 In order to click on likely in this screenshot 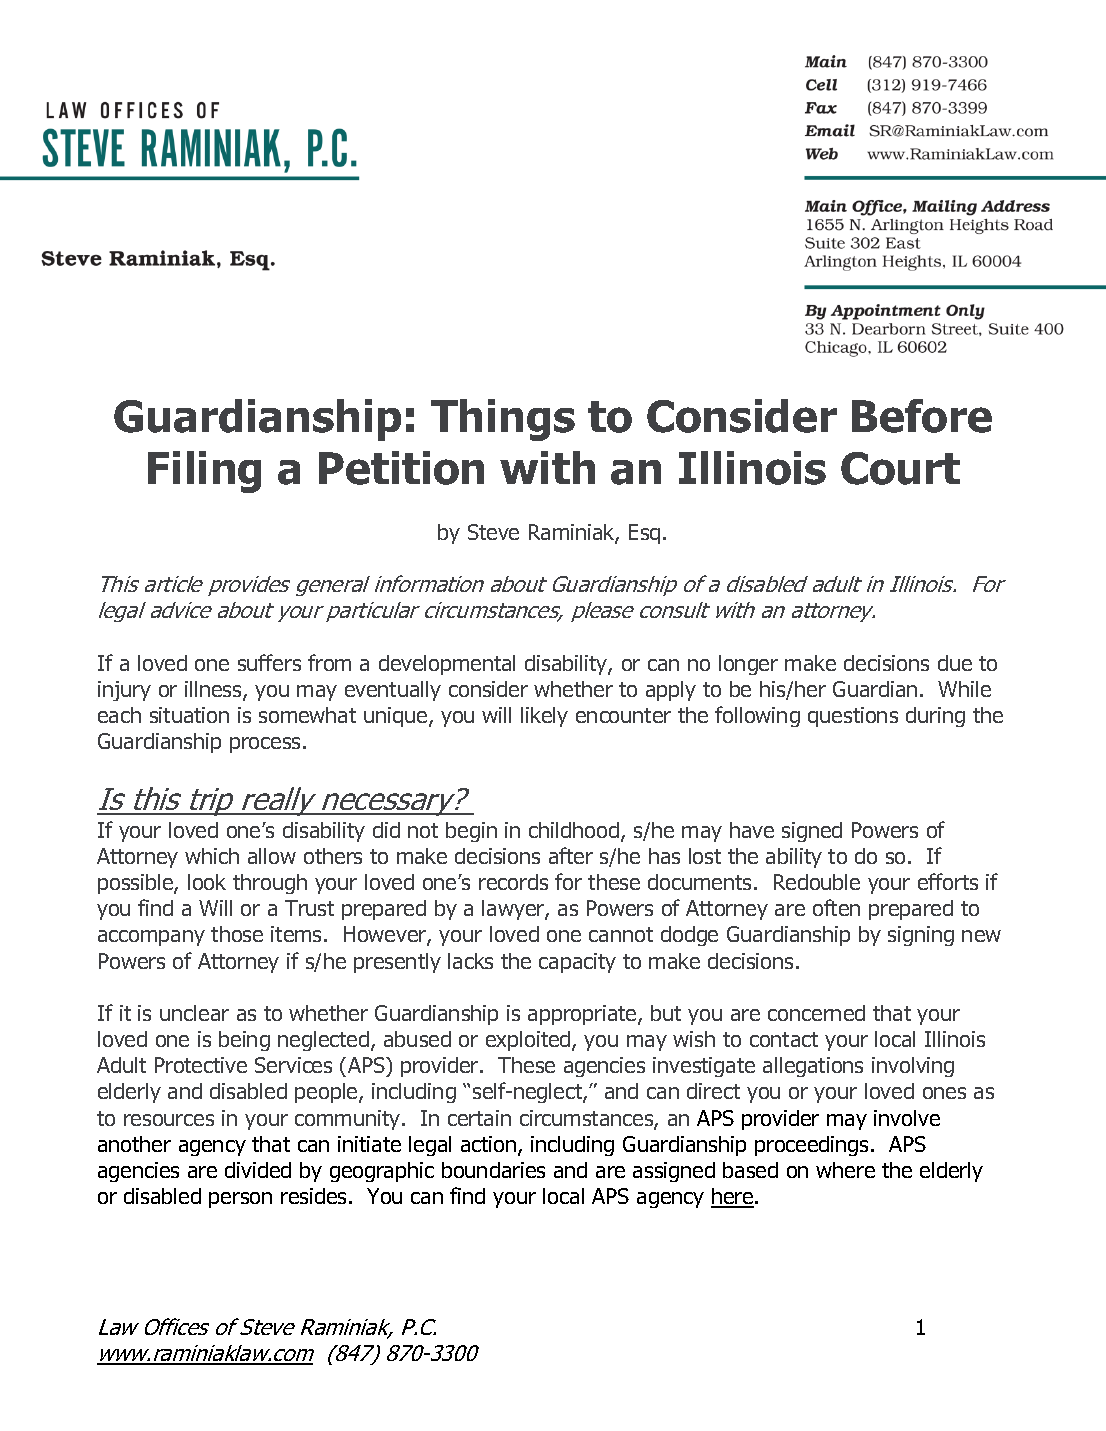, I will do `click(544, 717)`.
